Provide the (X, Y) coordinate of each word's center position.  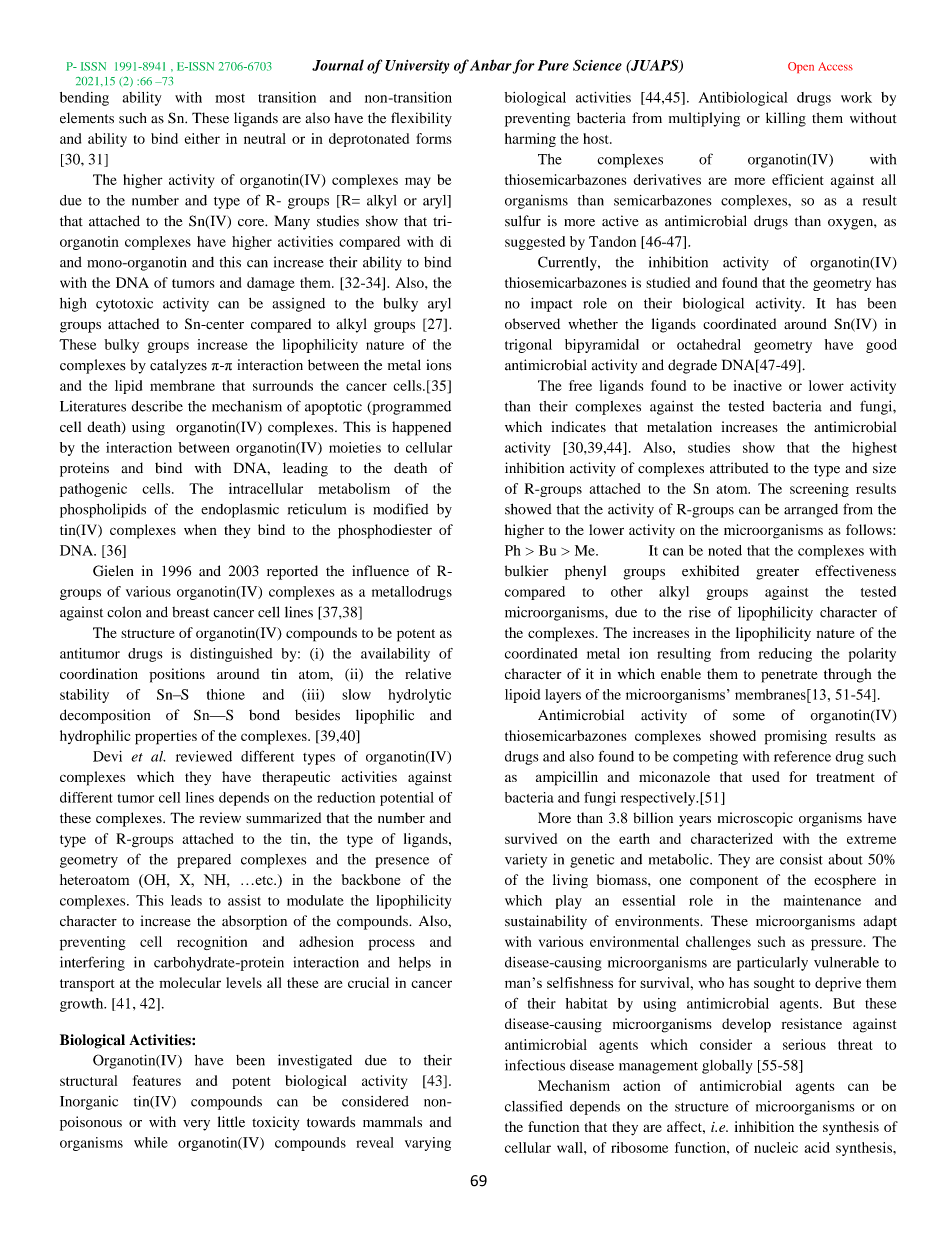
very (196, 1125)
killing (786, 119)
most (230, 98)
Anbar (491, 65)
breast (190, 612)
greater (777, 573)
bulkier (526, 571)
